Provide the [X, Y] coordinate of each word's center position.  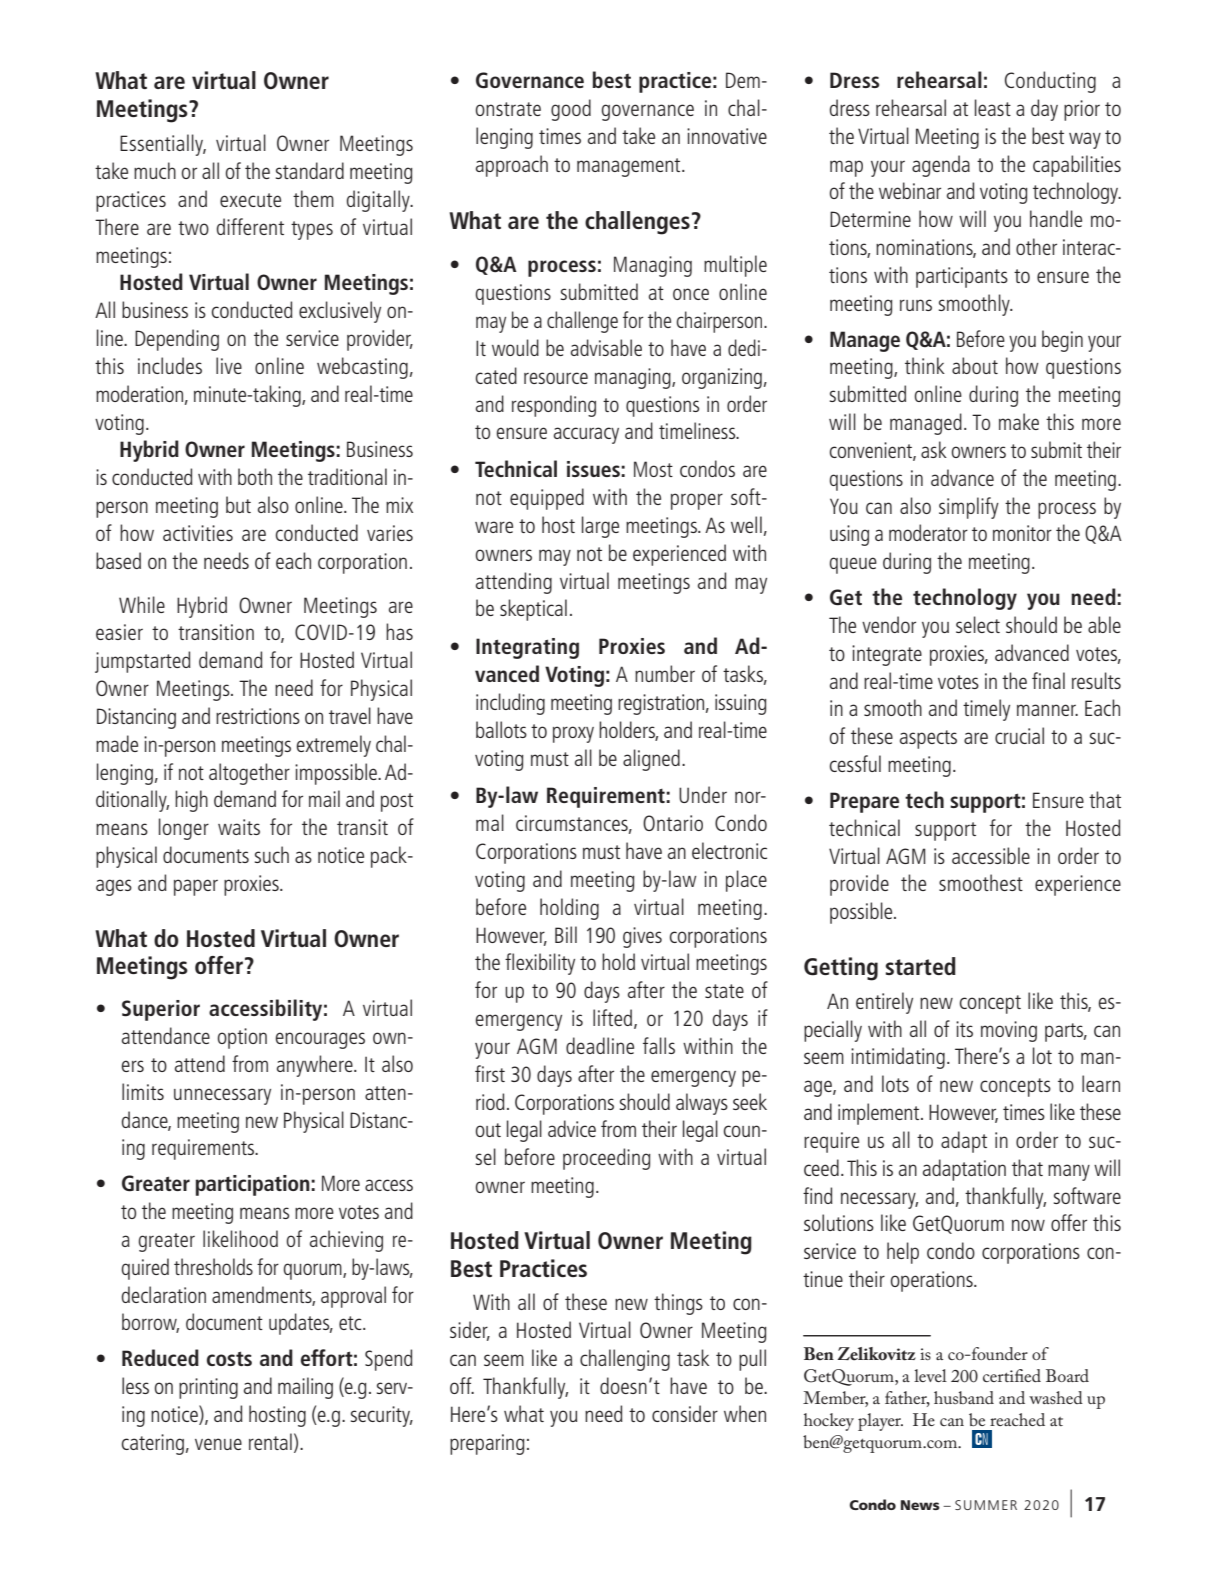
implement [880, 1114]
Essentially [163, 145]
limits [143, 1091]
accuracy [586, 435]
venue [218, 1444]
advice [572, 1128]
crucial [1019, 735]
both [255, 476]
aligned [651, 760]
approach [512, 166]
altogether [249, 774]
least [993, 107]
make [1019, 421]
